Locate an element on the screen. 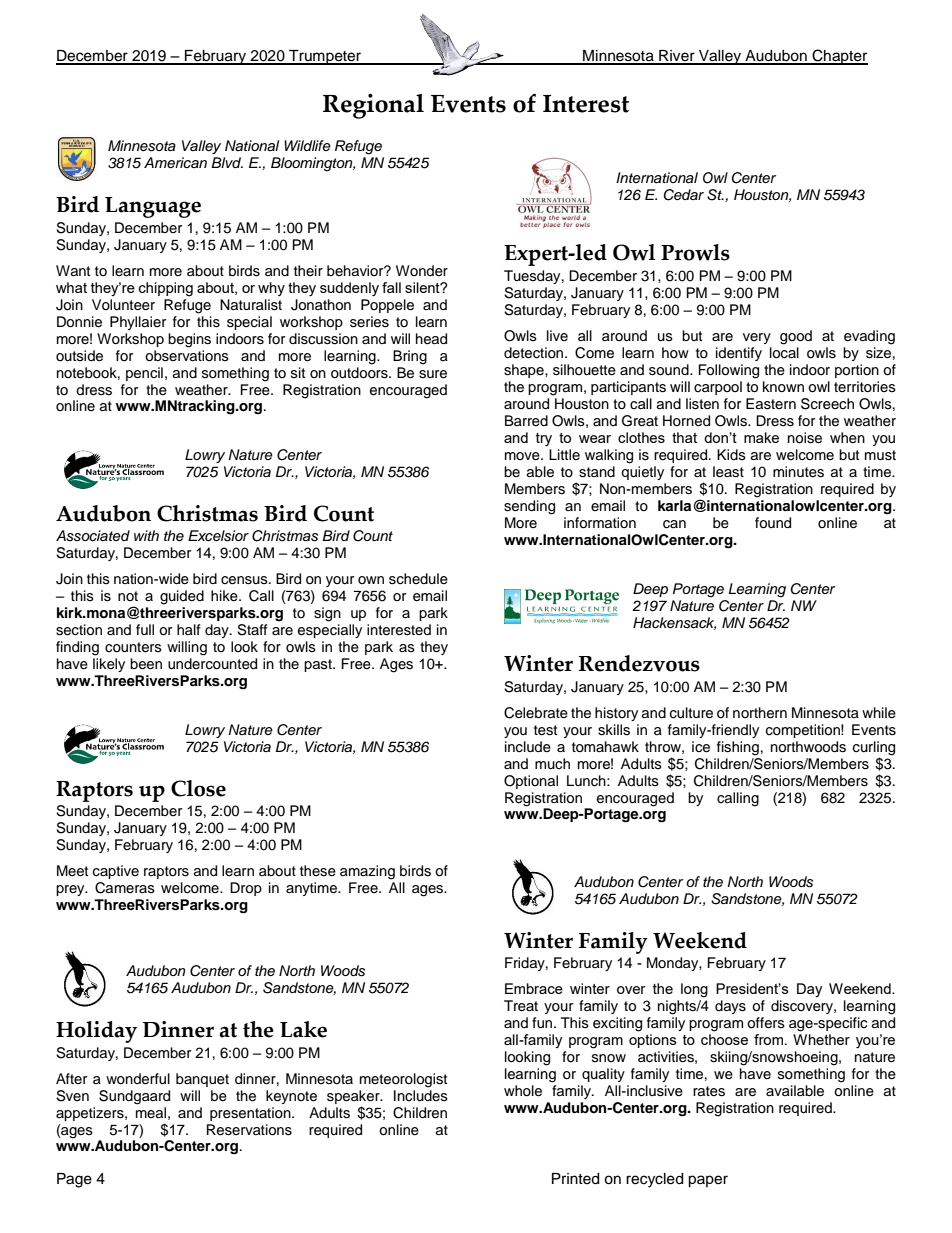  long is located at coordinates (694, 990).
